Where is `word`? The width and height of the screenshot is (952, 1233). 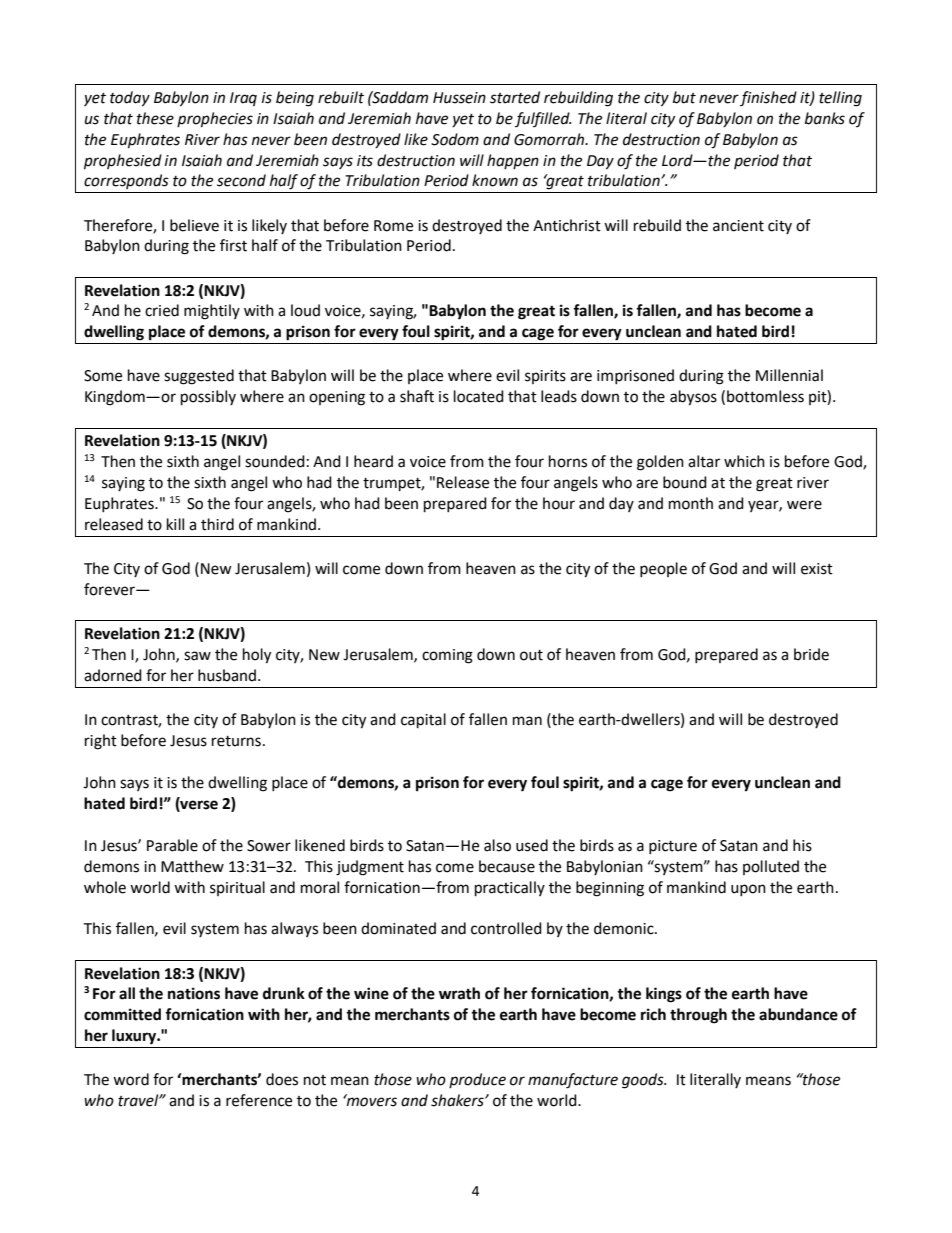
word is located at coordinates (131, 1079).
